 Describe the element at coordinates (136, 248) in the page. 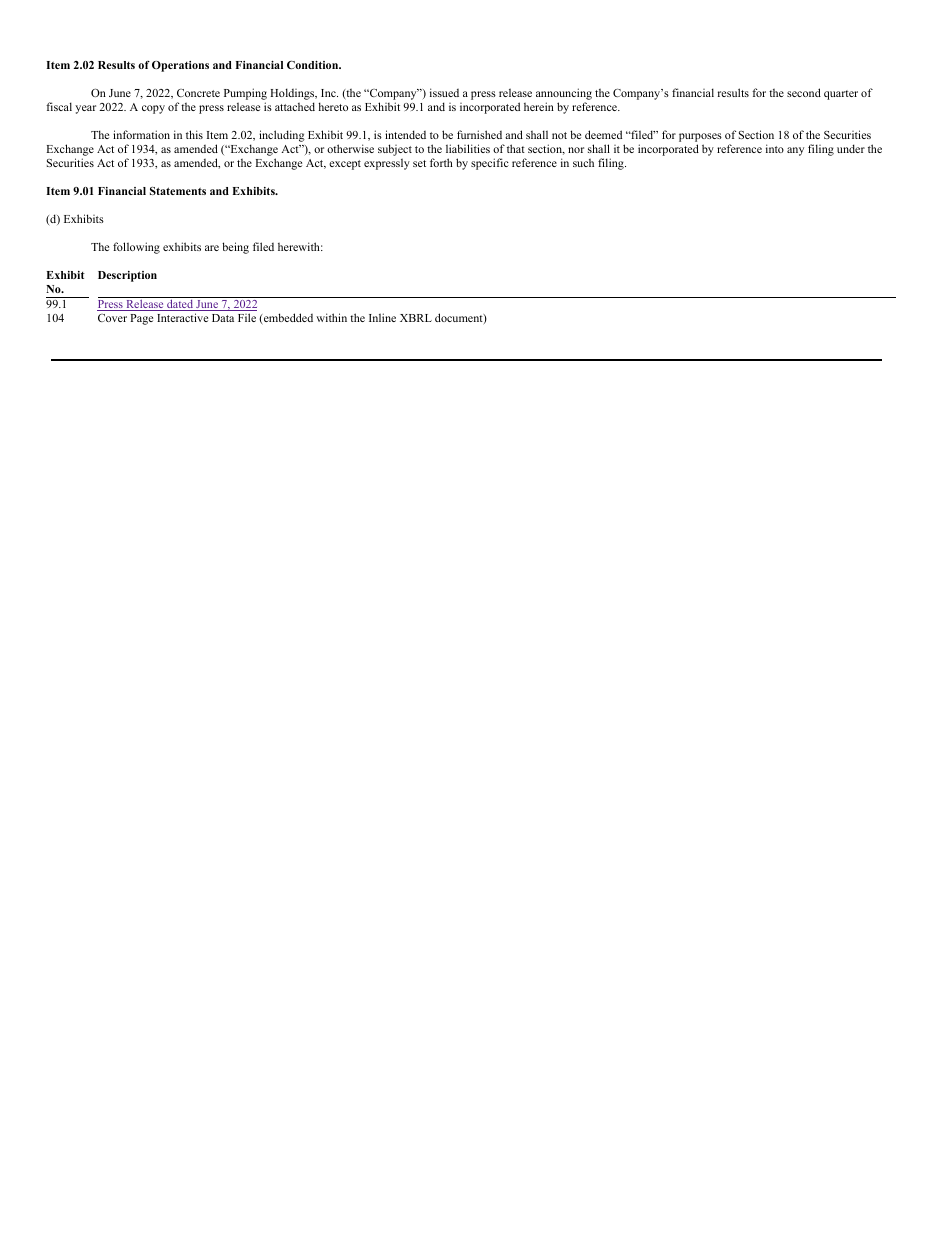

I see `following` at that location.
